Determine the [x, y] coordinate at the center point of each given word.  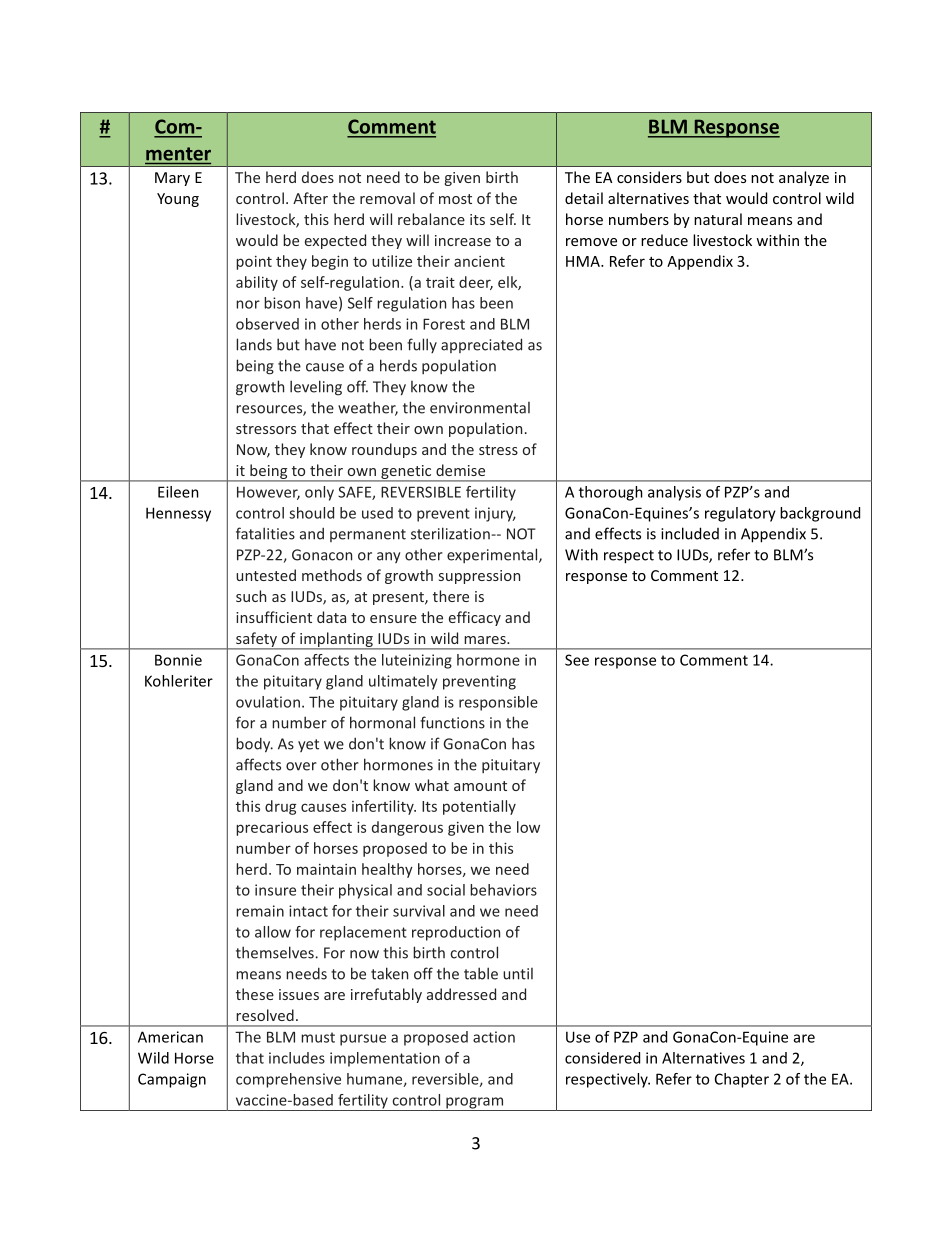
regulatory [740, 514]
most [455, 199]
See [577, 660]
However [268, 493]
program [475, 1104]
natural [718, 219]
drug [280, 807]
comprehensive [288, 1080]
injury [495, 514]
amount [480, 786]
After [310, 198]
